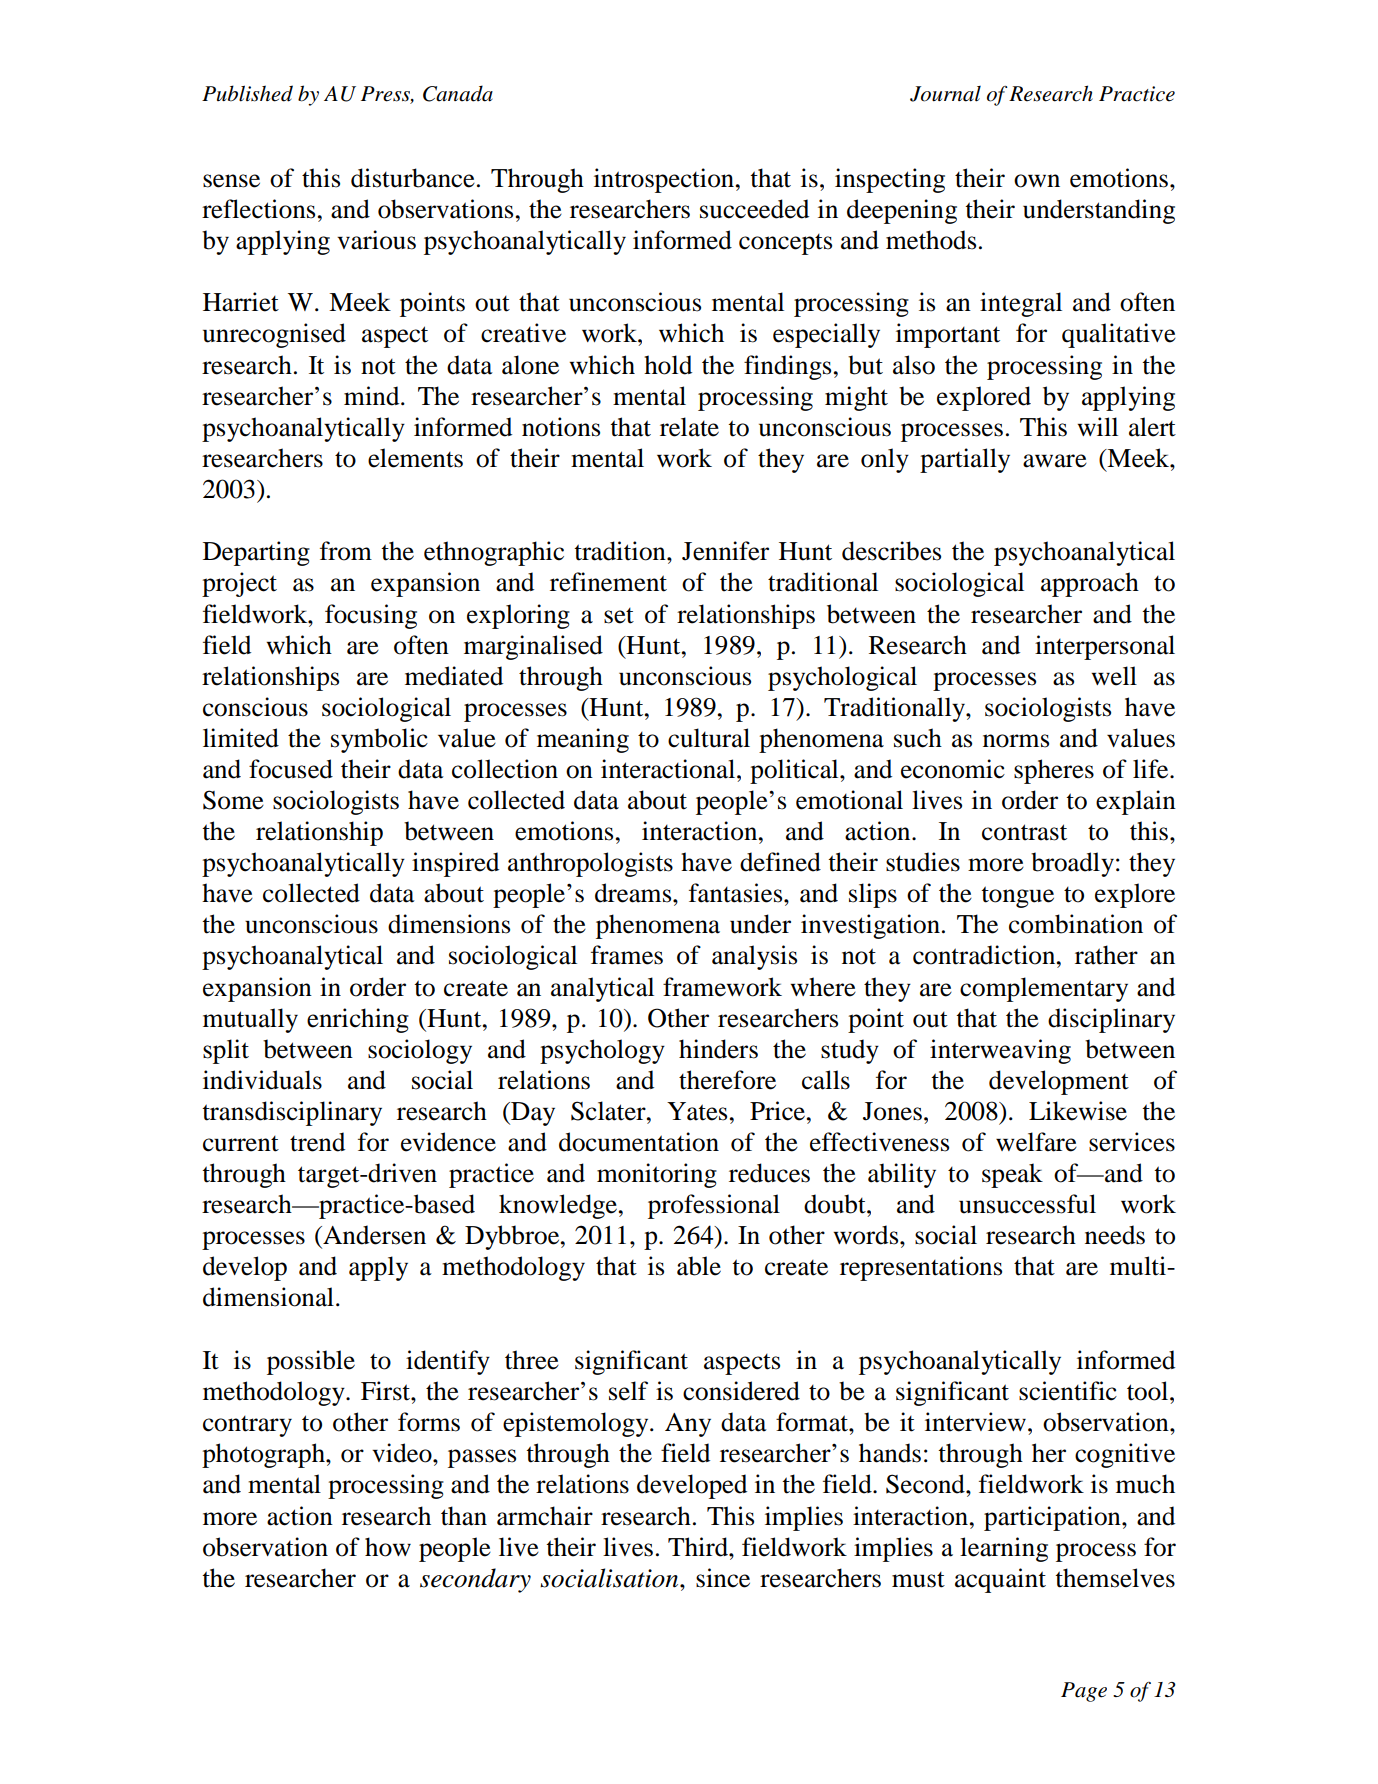  What do you see at coordinates (1037, 181) in the screenshot?
I see `own` at bounding box center [1037, 181].
